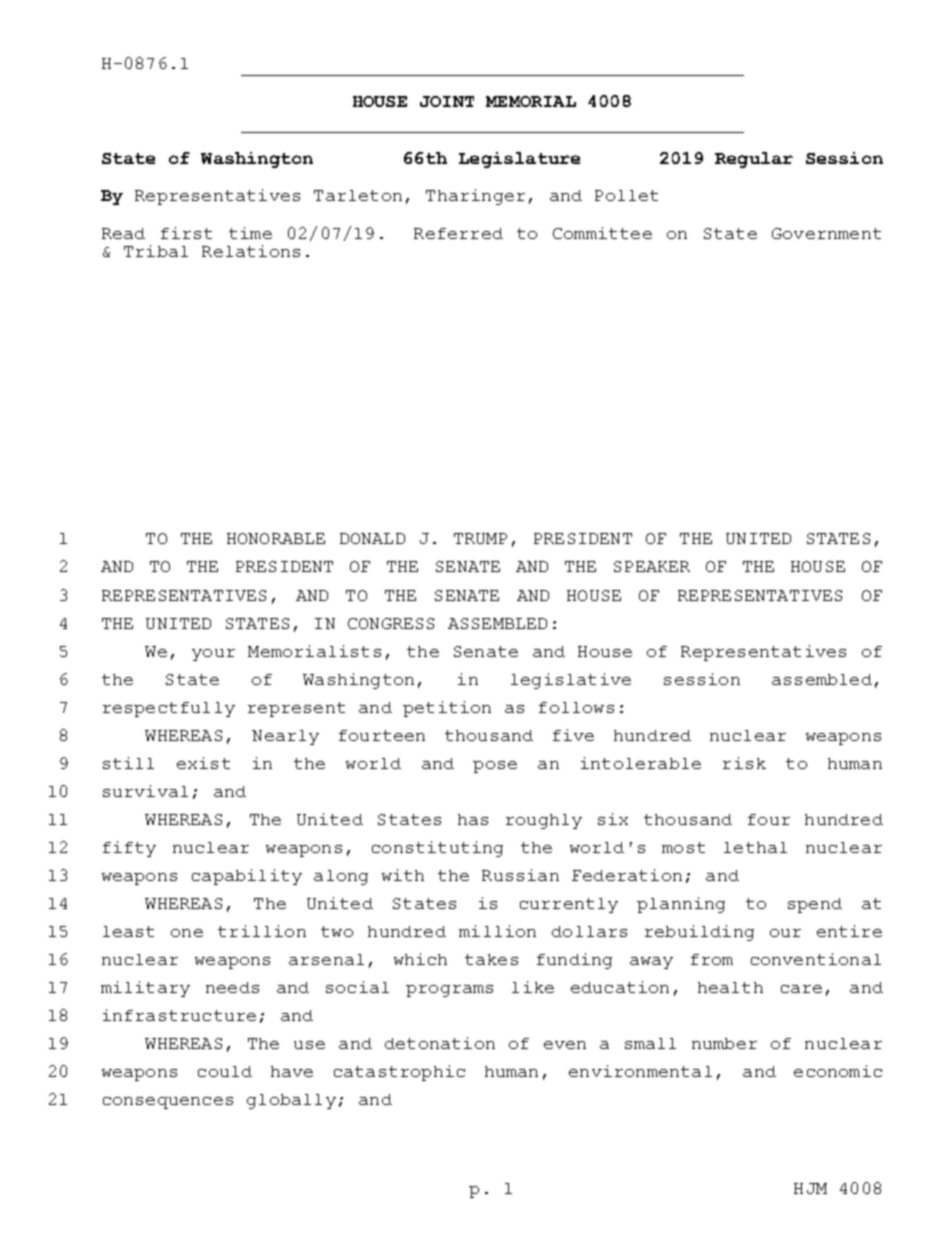  I want to click on Legislature, so click(519, 160).
